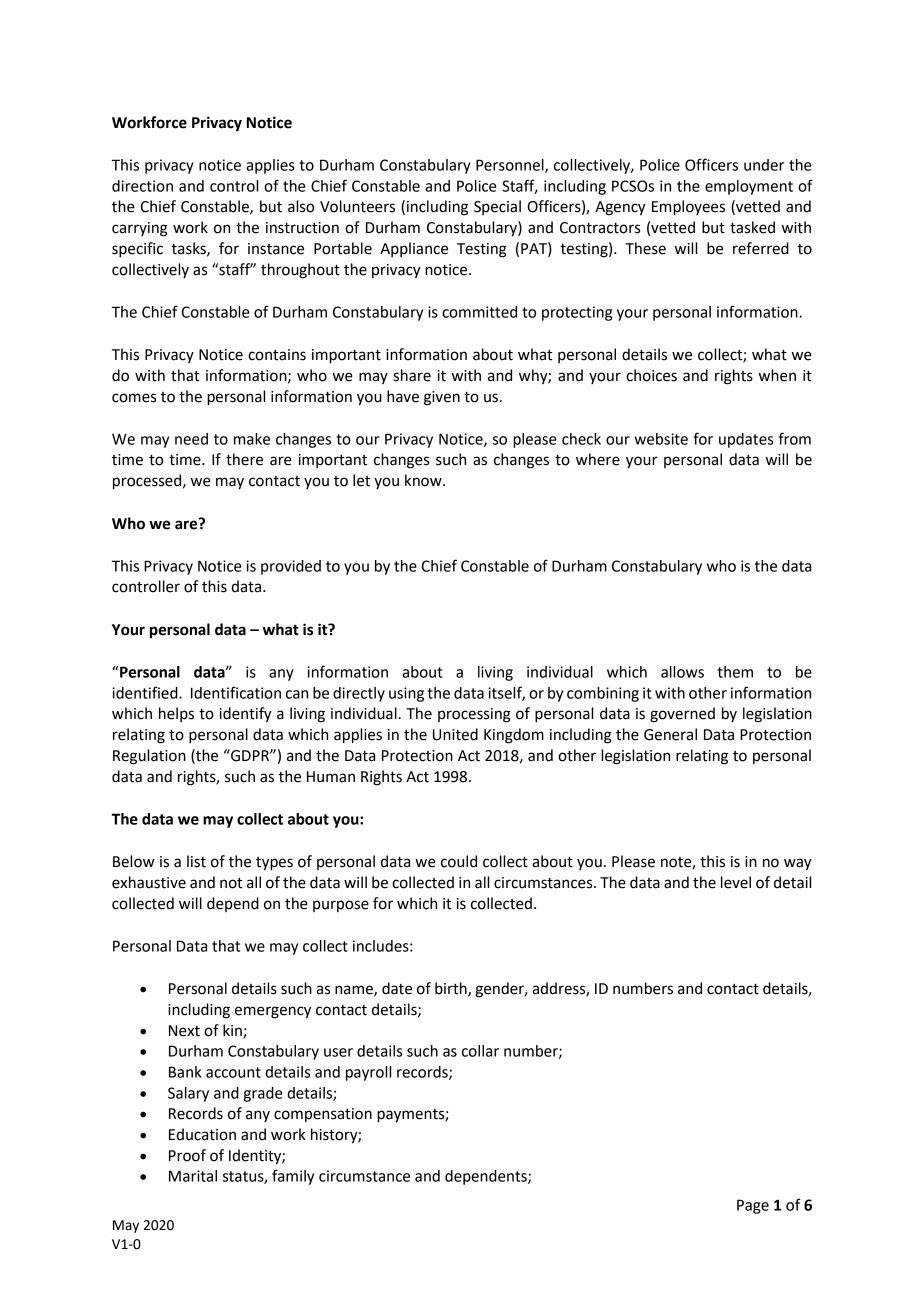  I want to click on processing, so click(474, 715).
